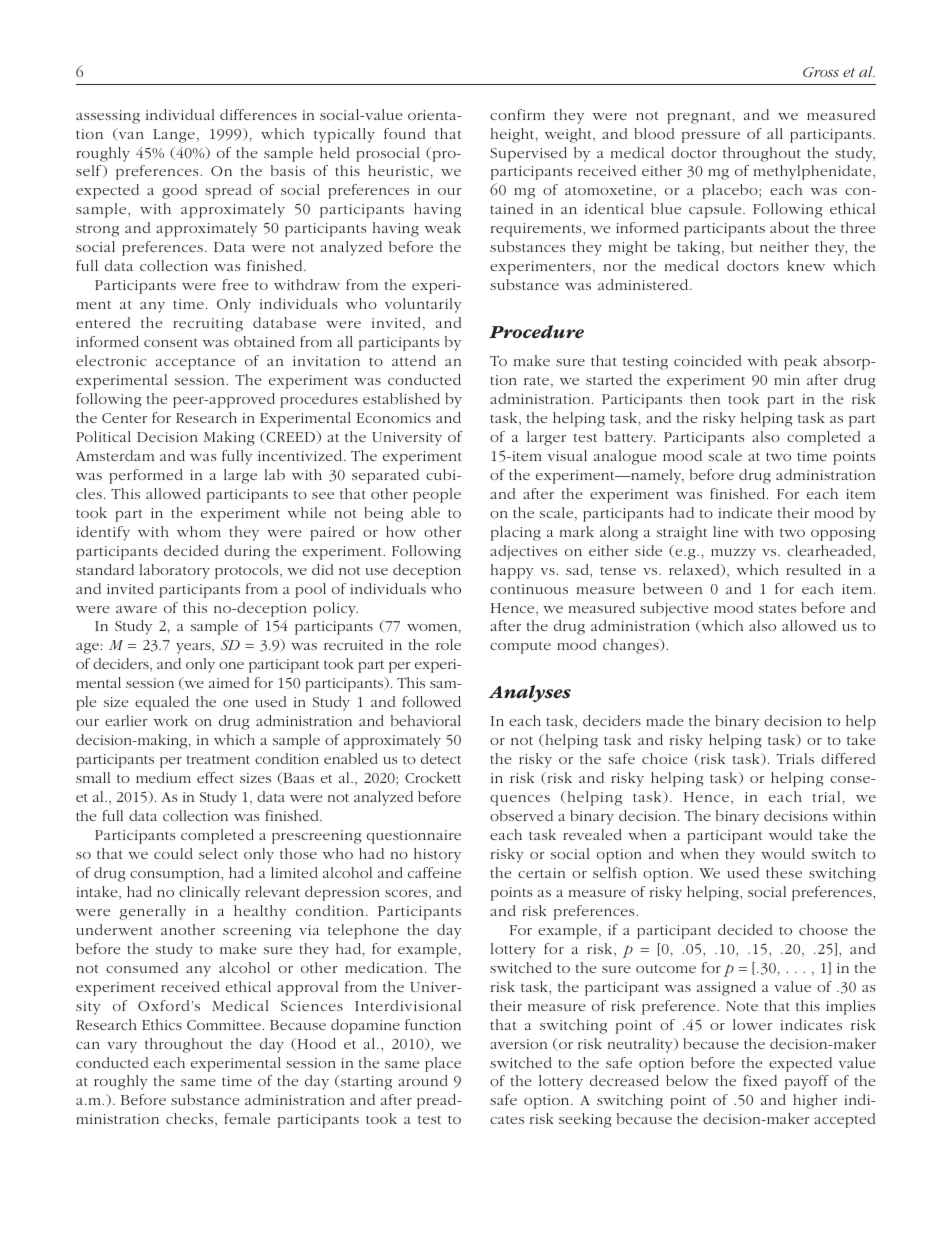 The image size is (952, 1237). What do you see at coordinates (174, 136) in the screenshot?
I see `Lange` at bounding box center [174, 136].
